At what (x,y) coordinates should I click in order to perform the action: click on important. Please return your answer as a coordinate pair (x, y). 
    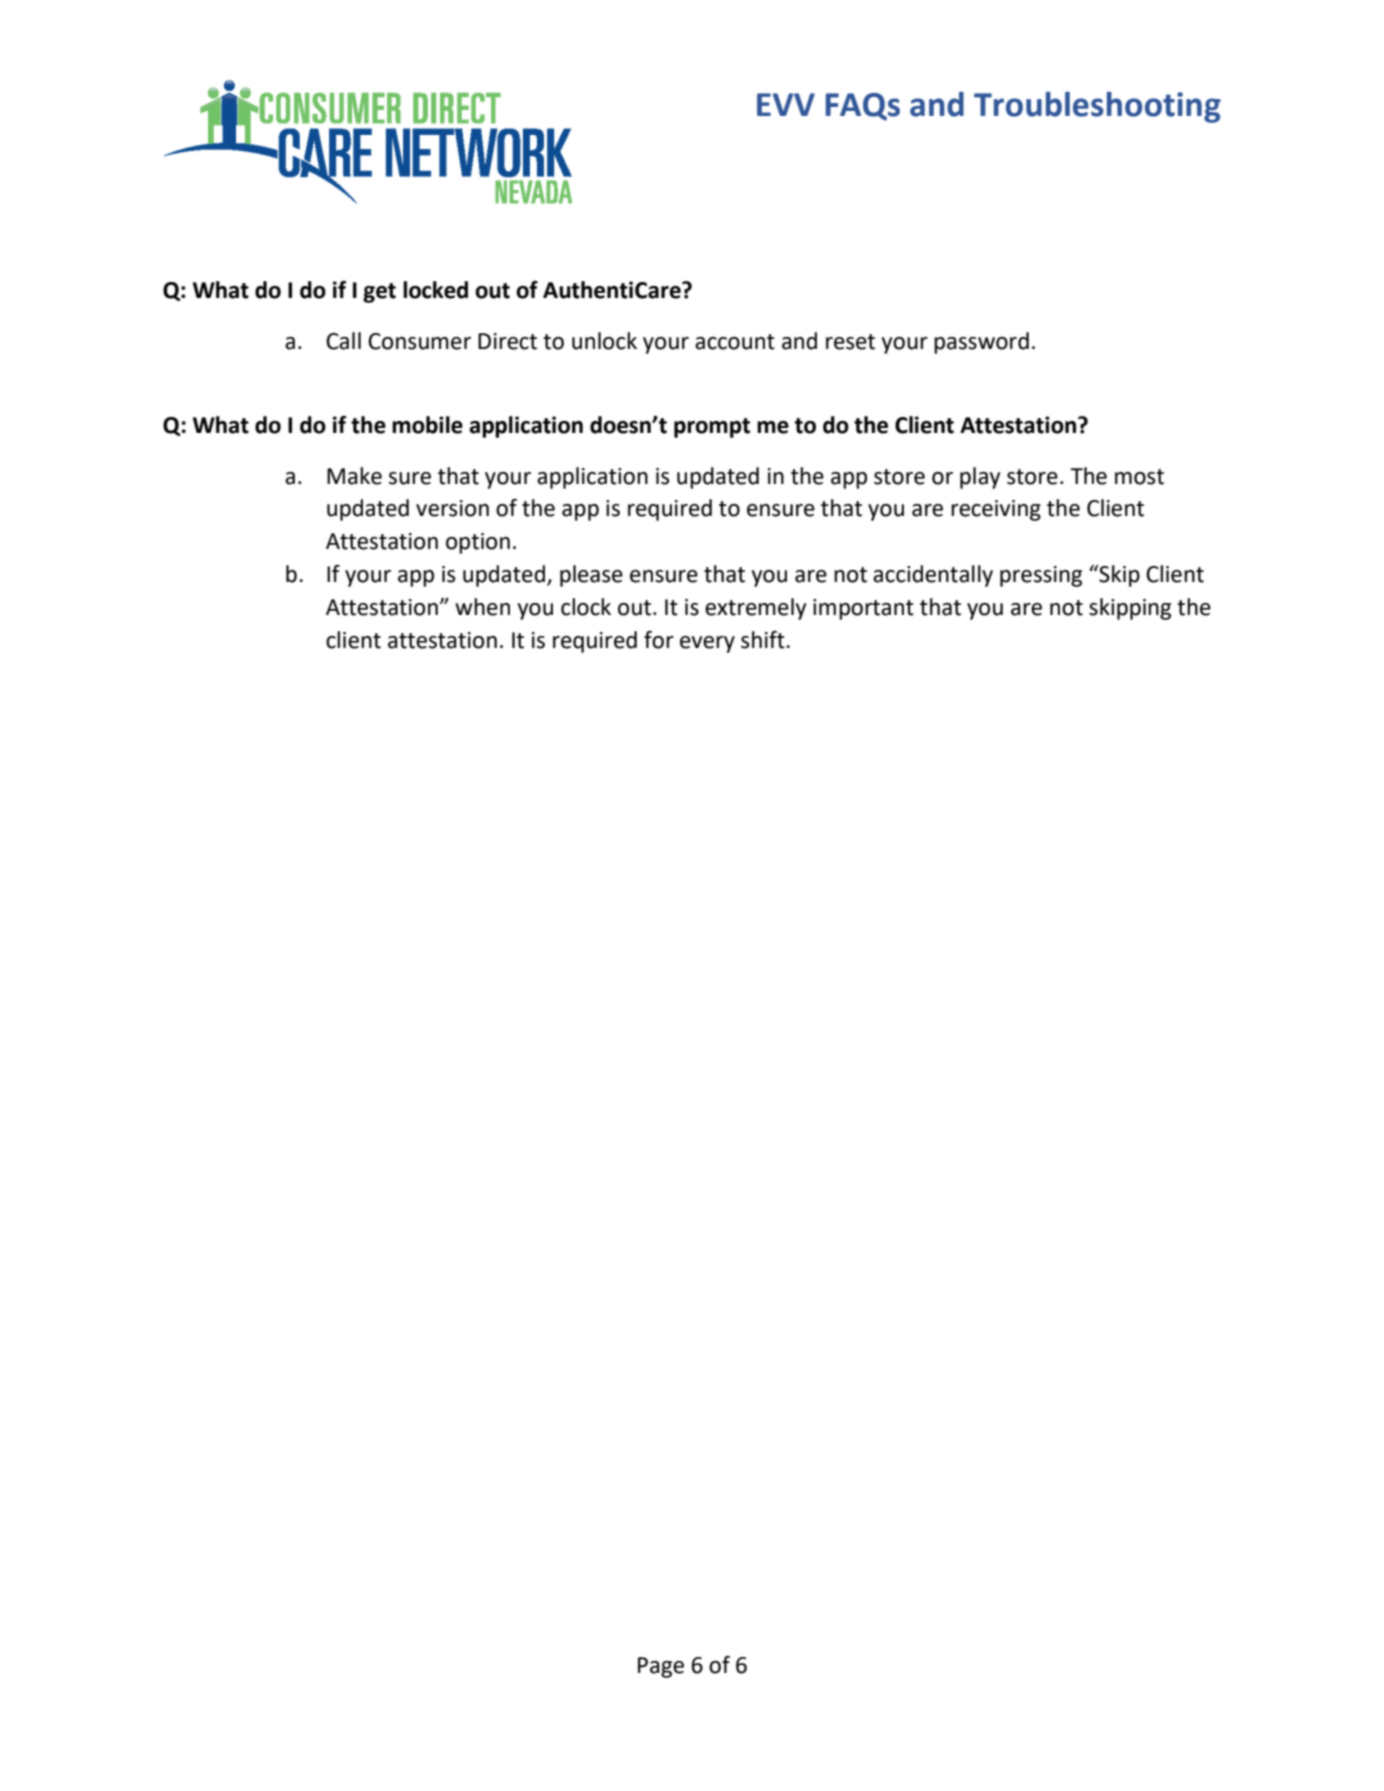
    Looking at the image, I should click on (863, 609).
